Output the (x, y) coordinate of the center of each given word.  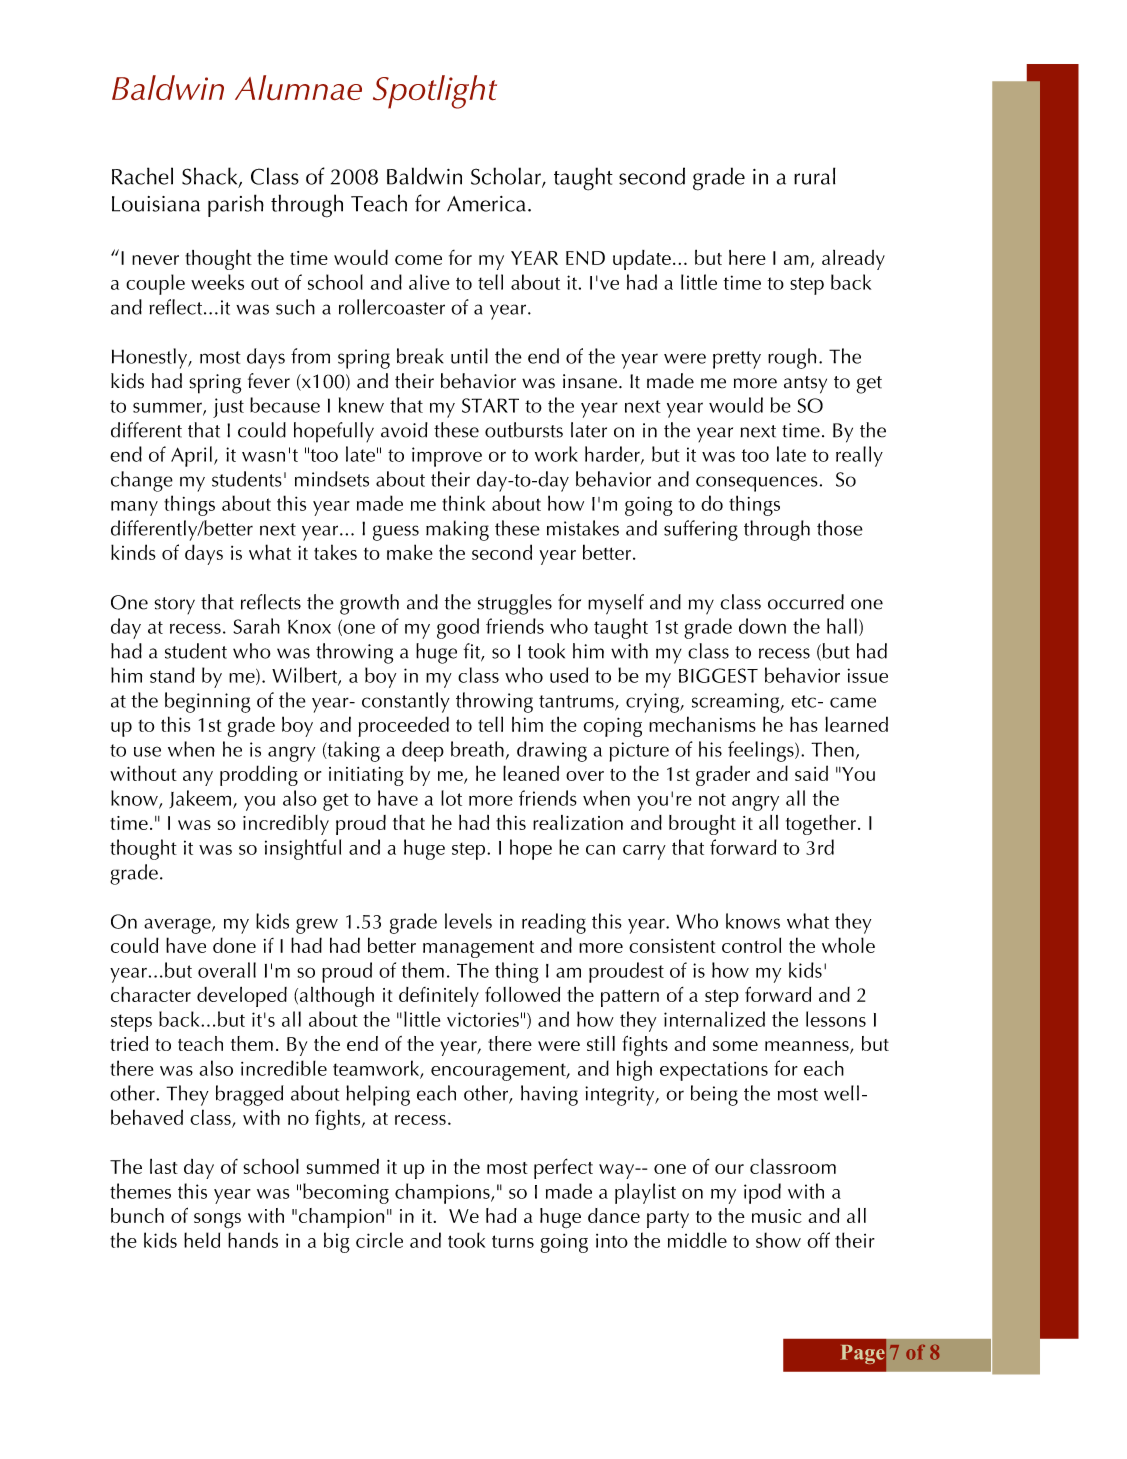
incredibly (286, 825)
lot (451, 798)
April (191, 456)
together (821, 825)
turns (513, 1241)
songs (217, 1221)
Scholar (507, 177)
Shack (211, 177)
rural (814, 176)
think (463, 503)
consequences (757, 484)
